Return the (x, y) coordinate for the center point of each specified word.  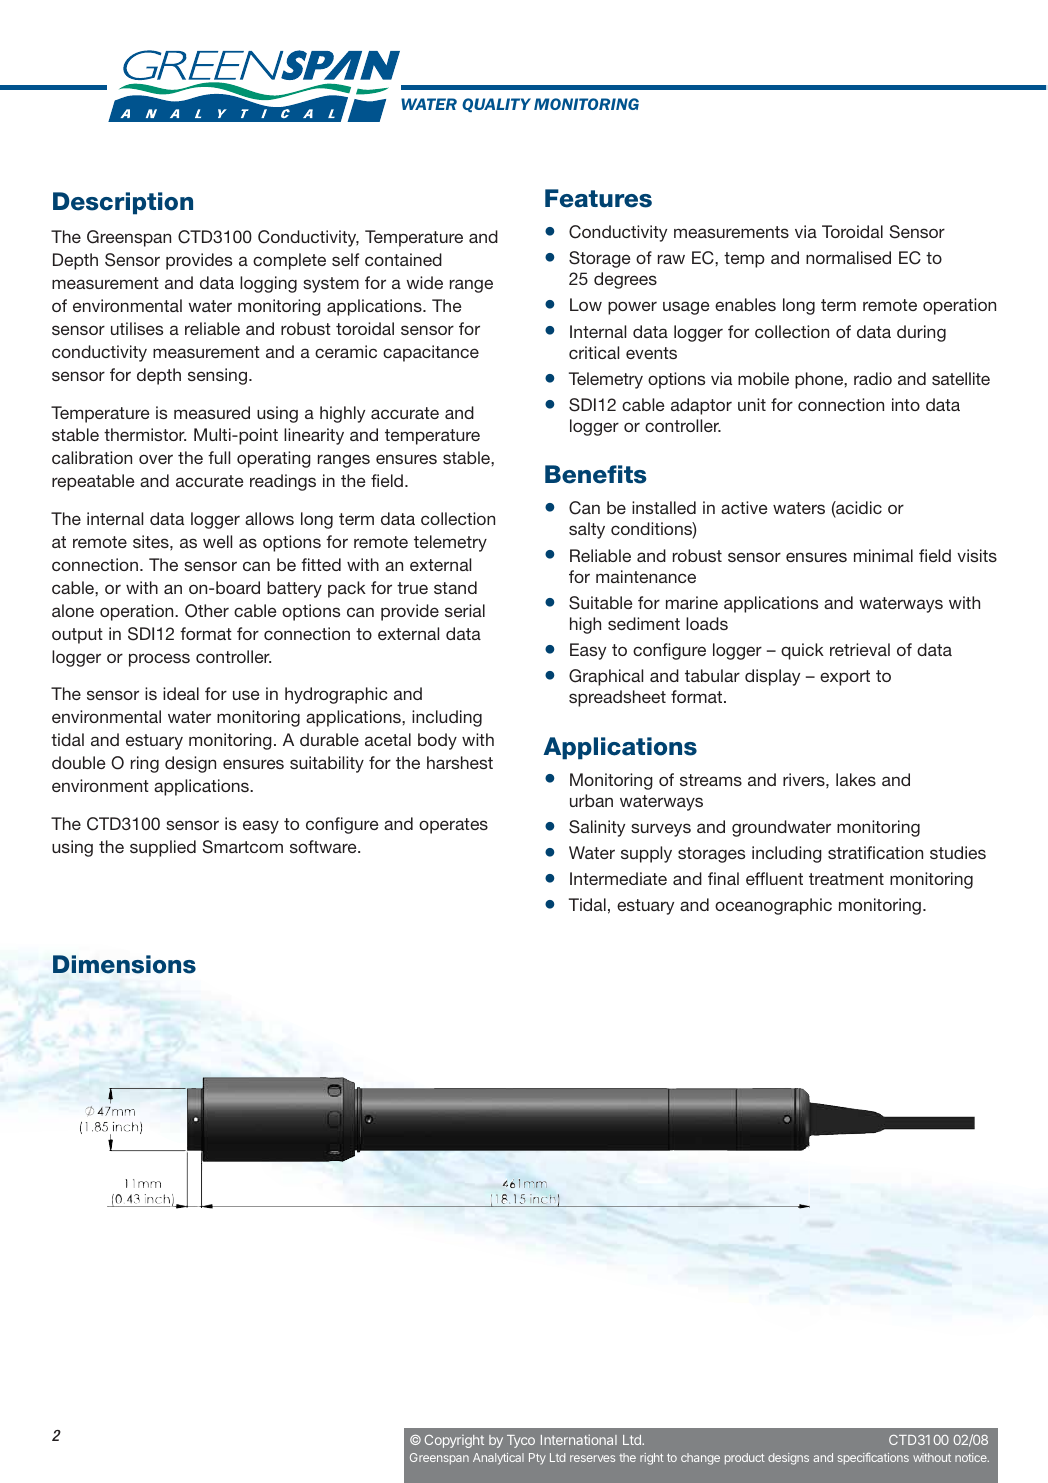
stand (455, 587)
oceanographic (773, 906)
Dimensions (124, 964)
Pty (537, 1459)
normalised (848, 257)
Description (123, 203)
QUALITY (496, 105)
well (217, 541)
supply (646, 854)
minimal (883, 555)
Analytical (498, 1459)
